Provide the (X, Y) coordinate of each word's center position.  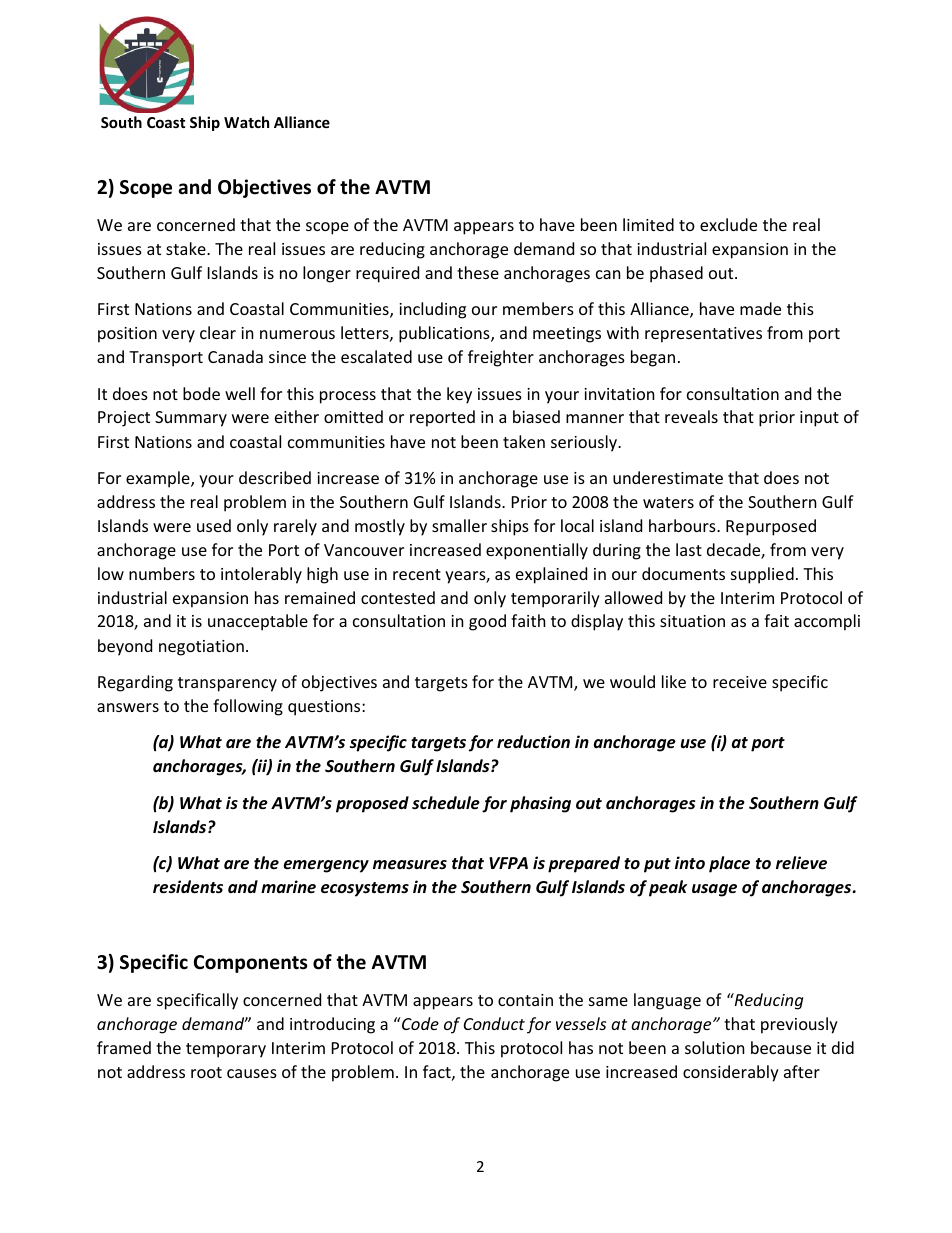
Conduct (494, 1023)
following (248, 707)
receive (740, 682)
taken (524, 441)
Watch (246, 122)
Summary (191, 419)
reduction (533, 742)
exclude (728, 224)
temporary (226, 1050)
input (819, 419)
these (478, 272)
